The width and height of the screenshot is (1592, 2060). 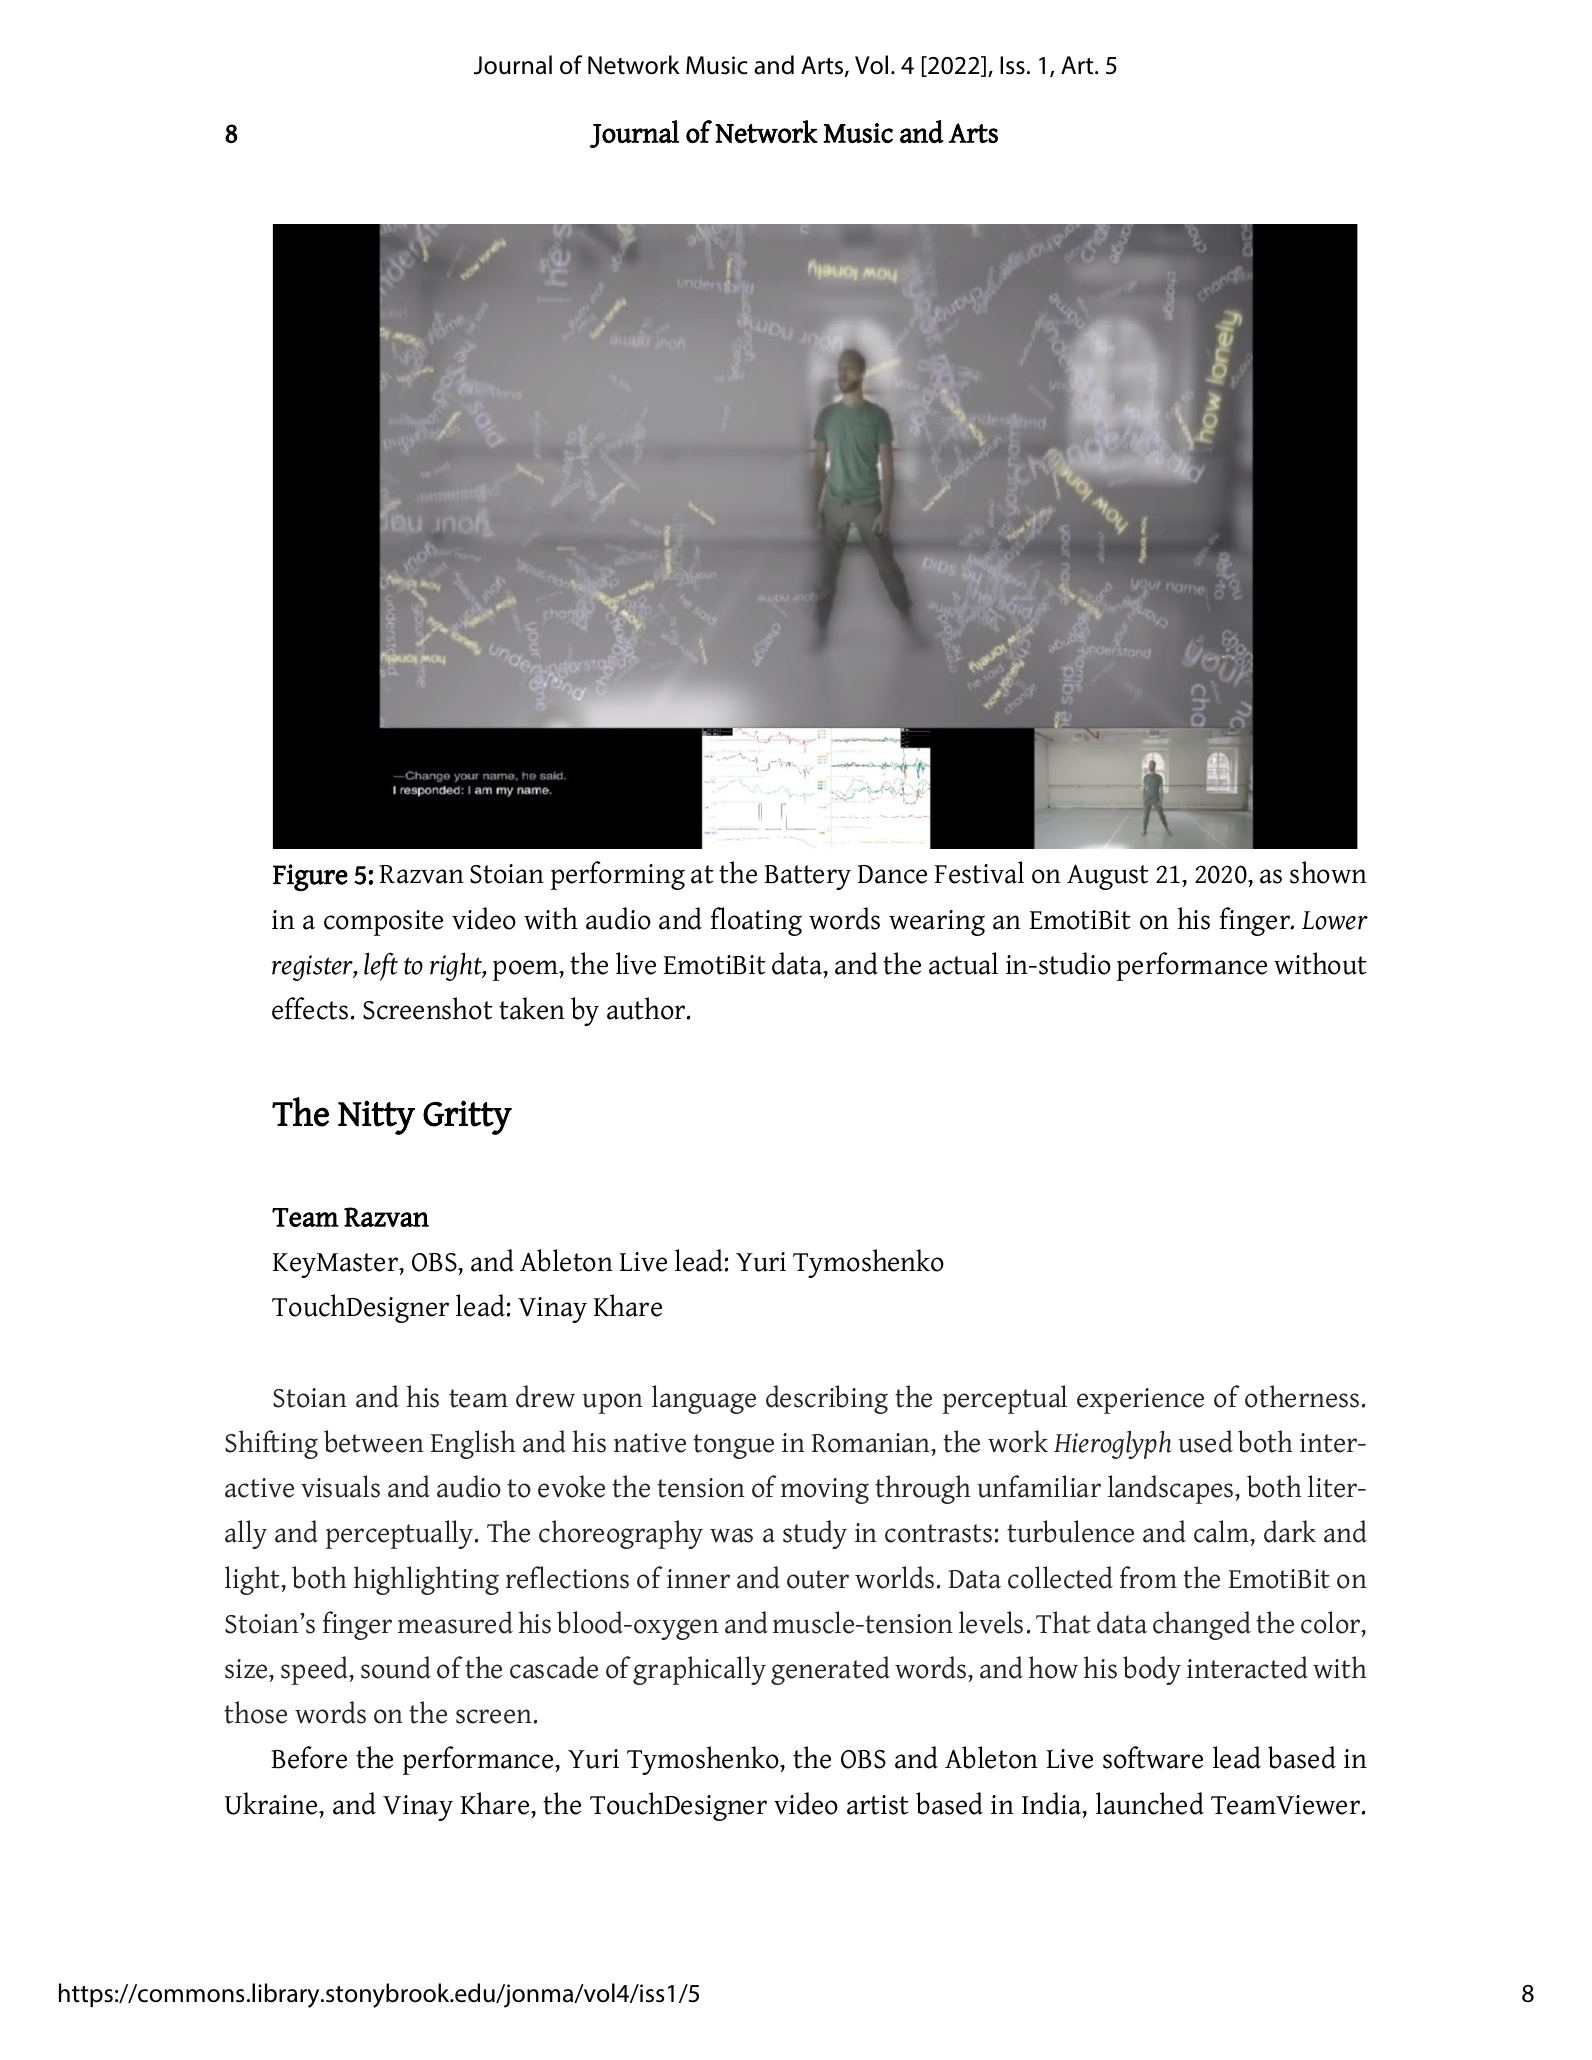 I want to click on Nitty, so click(x=376, y=1117).
